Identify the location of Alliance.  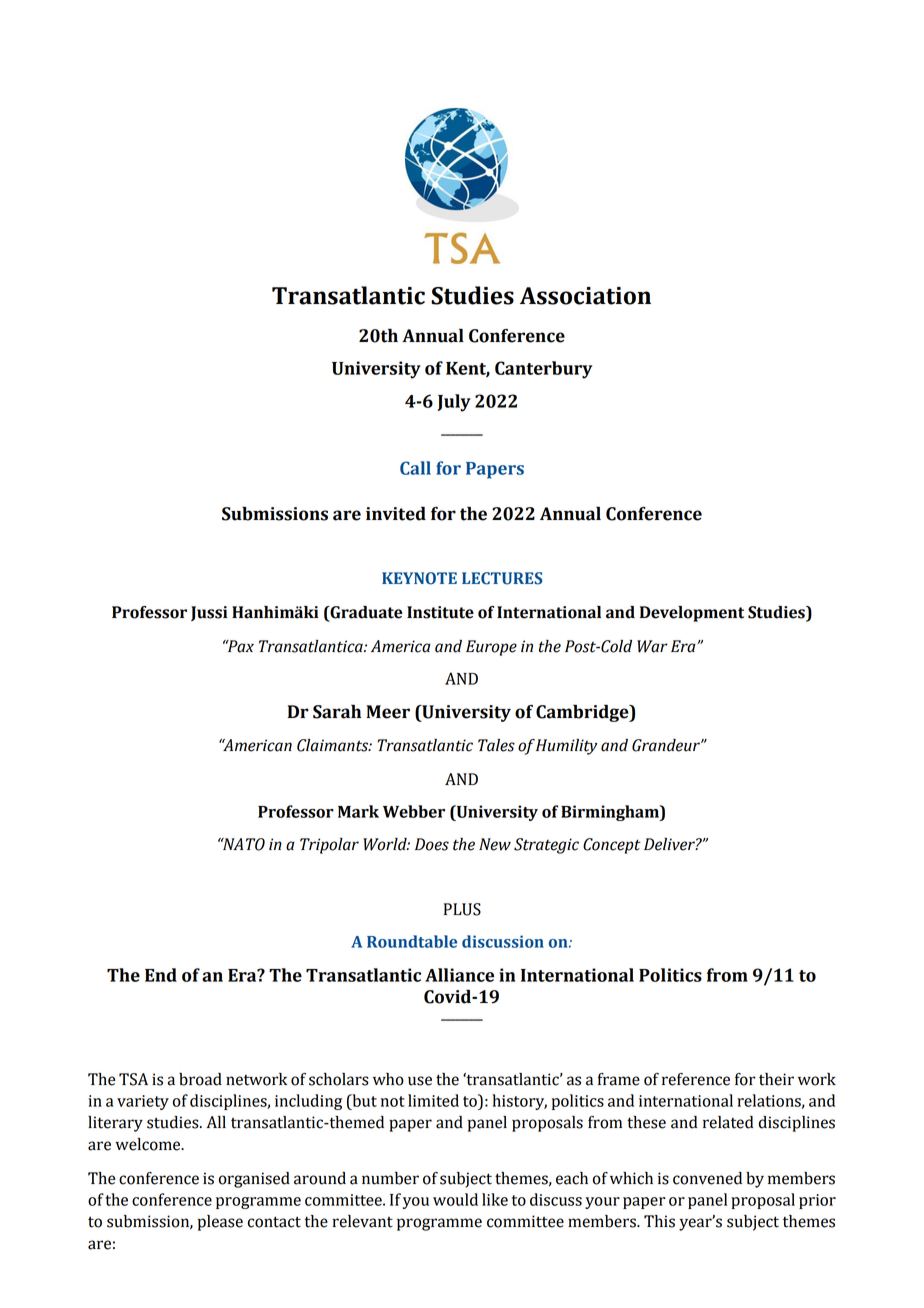
(459, 975).
